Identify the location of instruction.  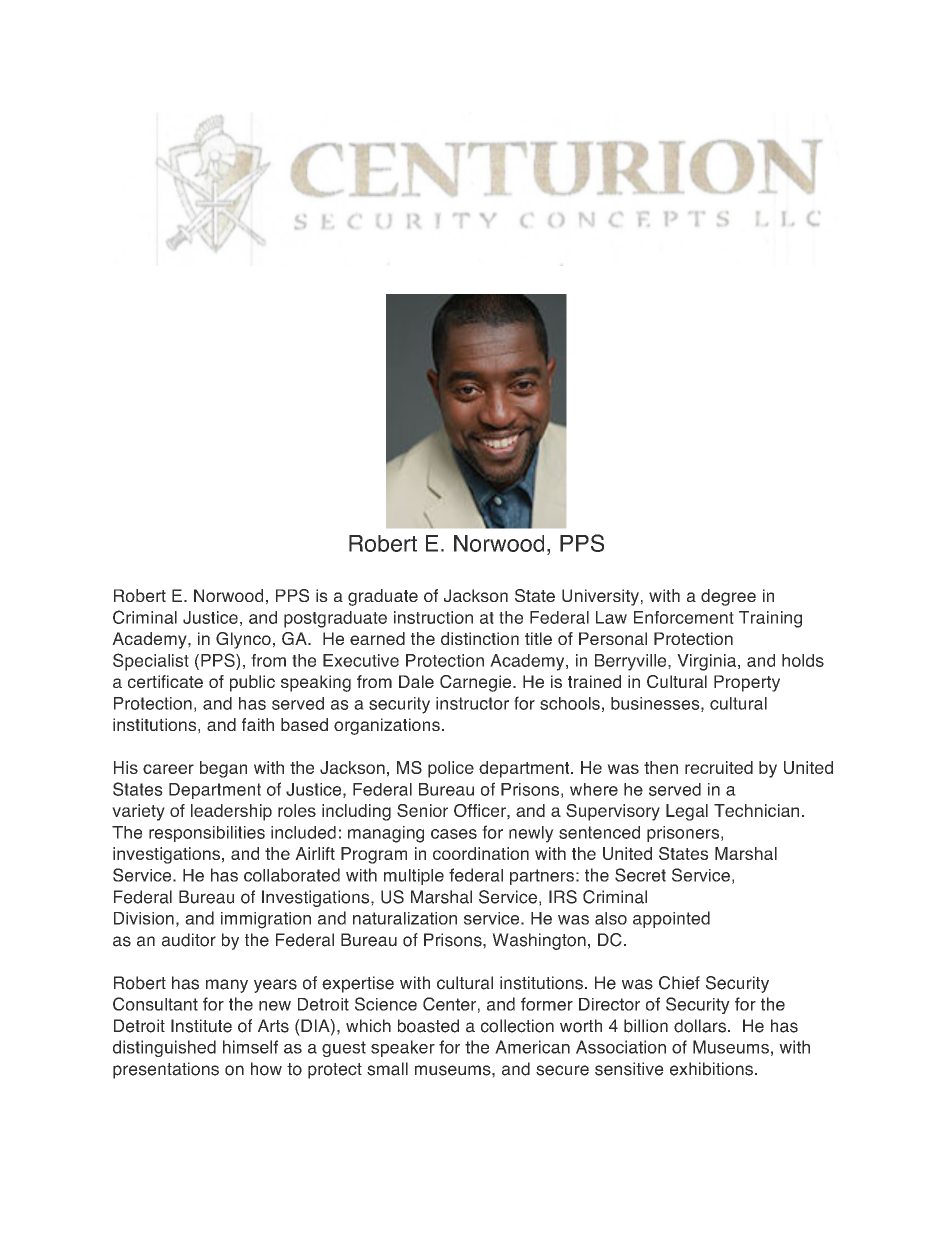
(433, 617).
